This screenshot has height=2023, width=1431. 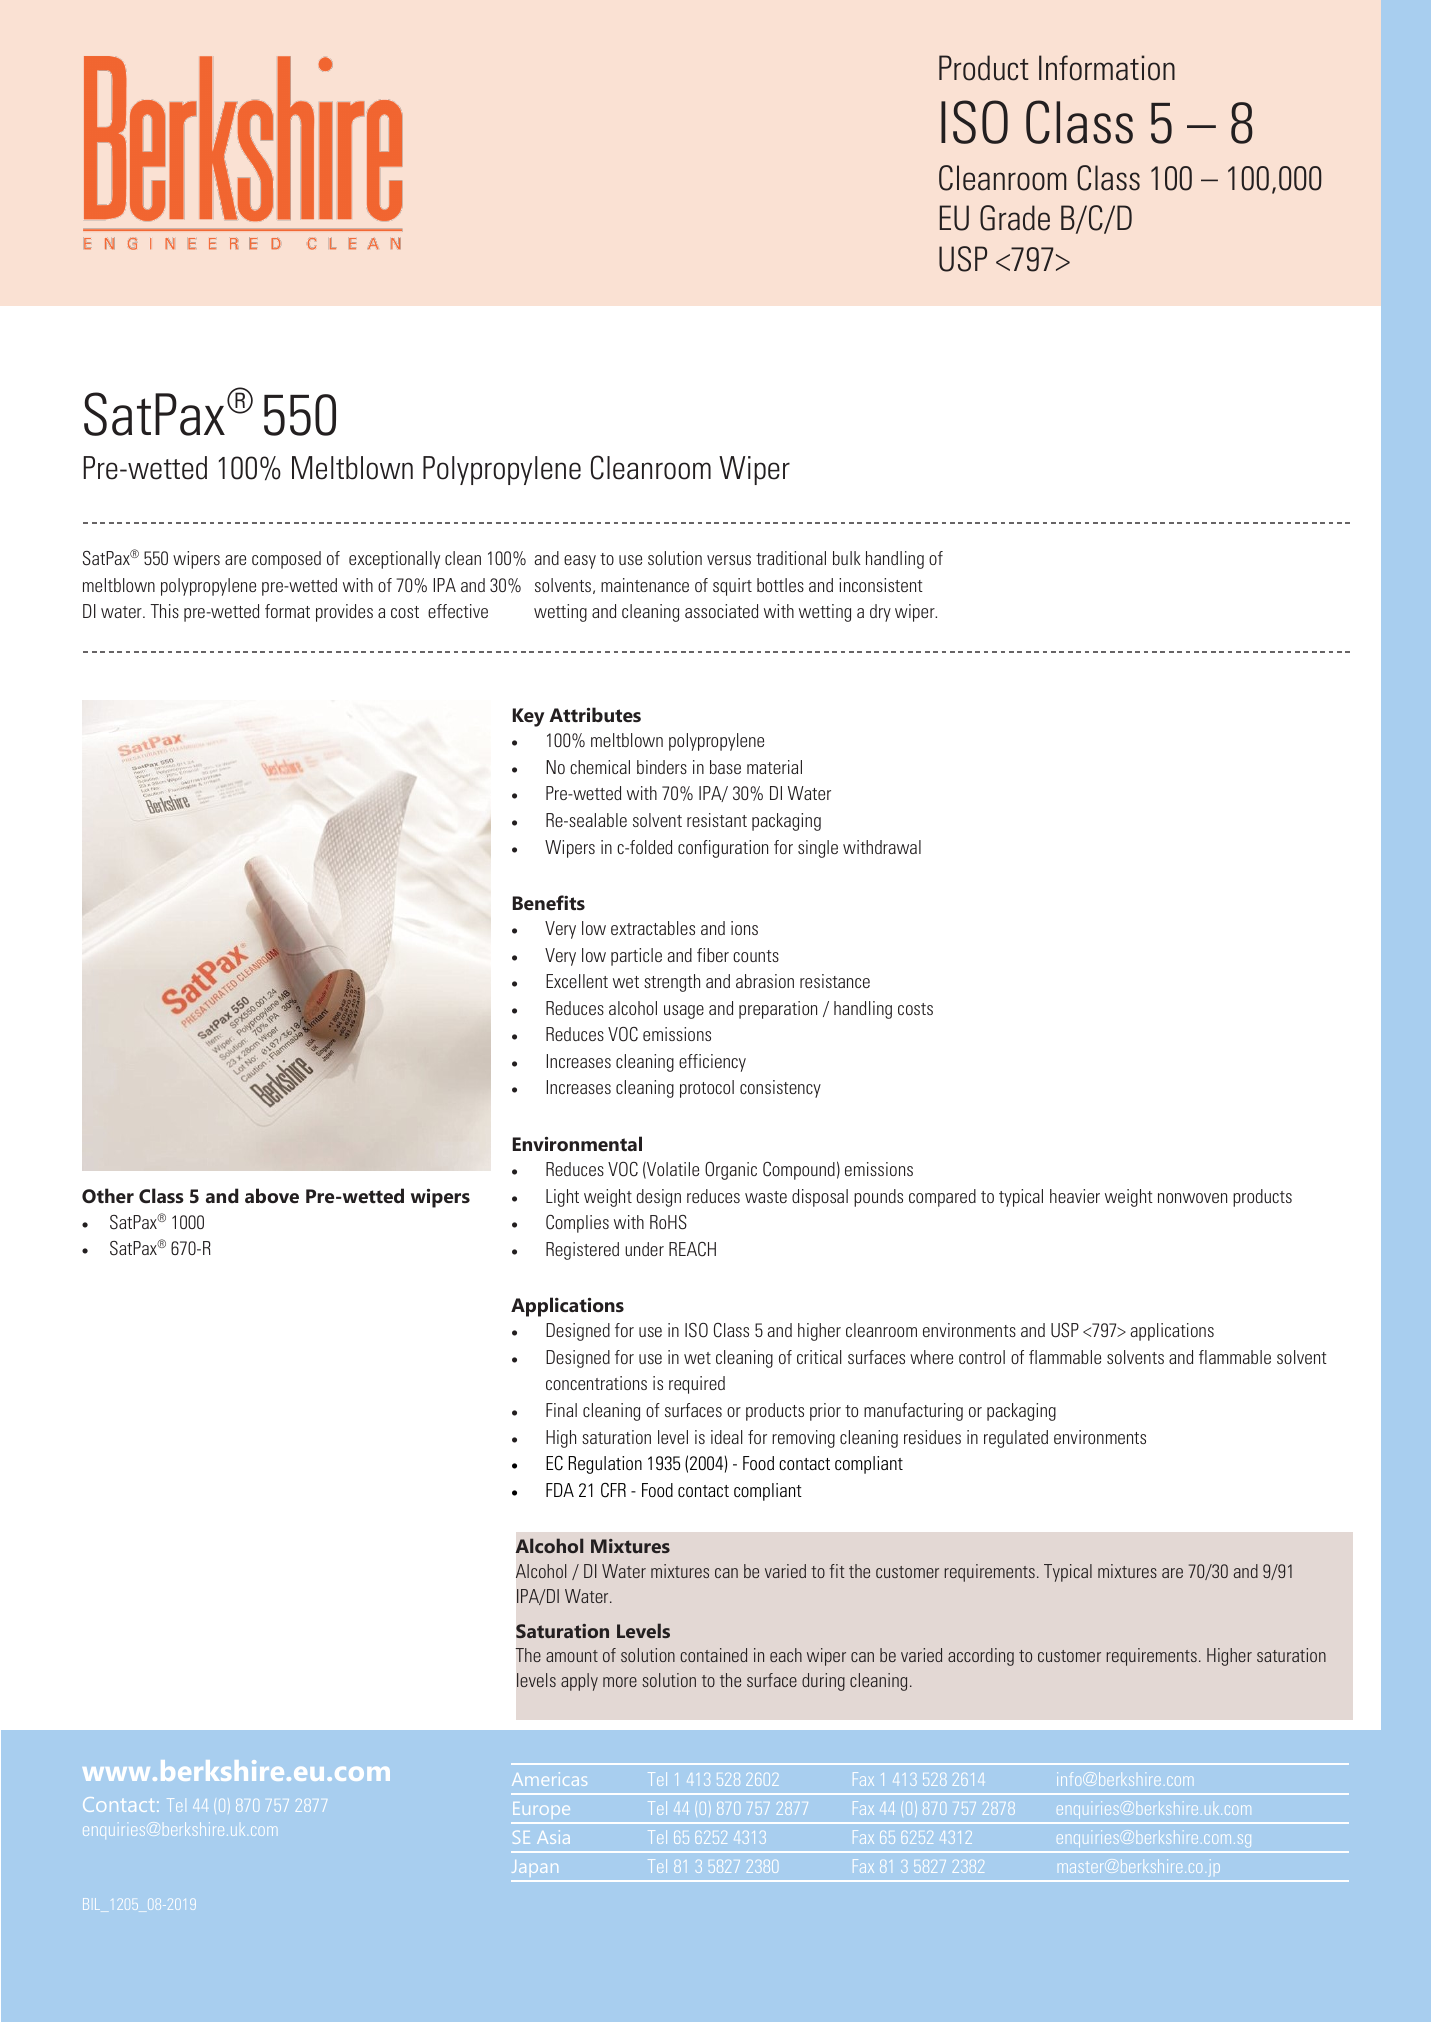 I want to click on regulated, so click(x=1016, y=1439).
